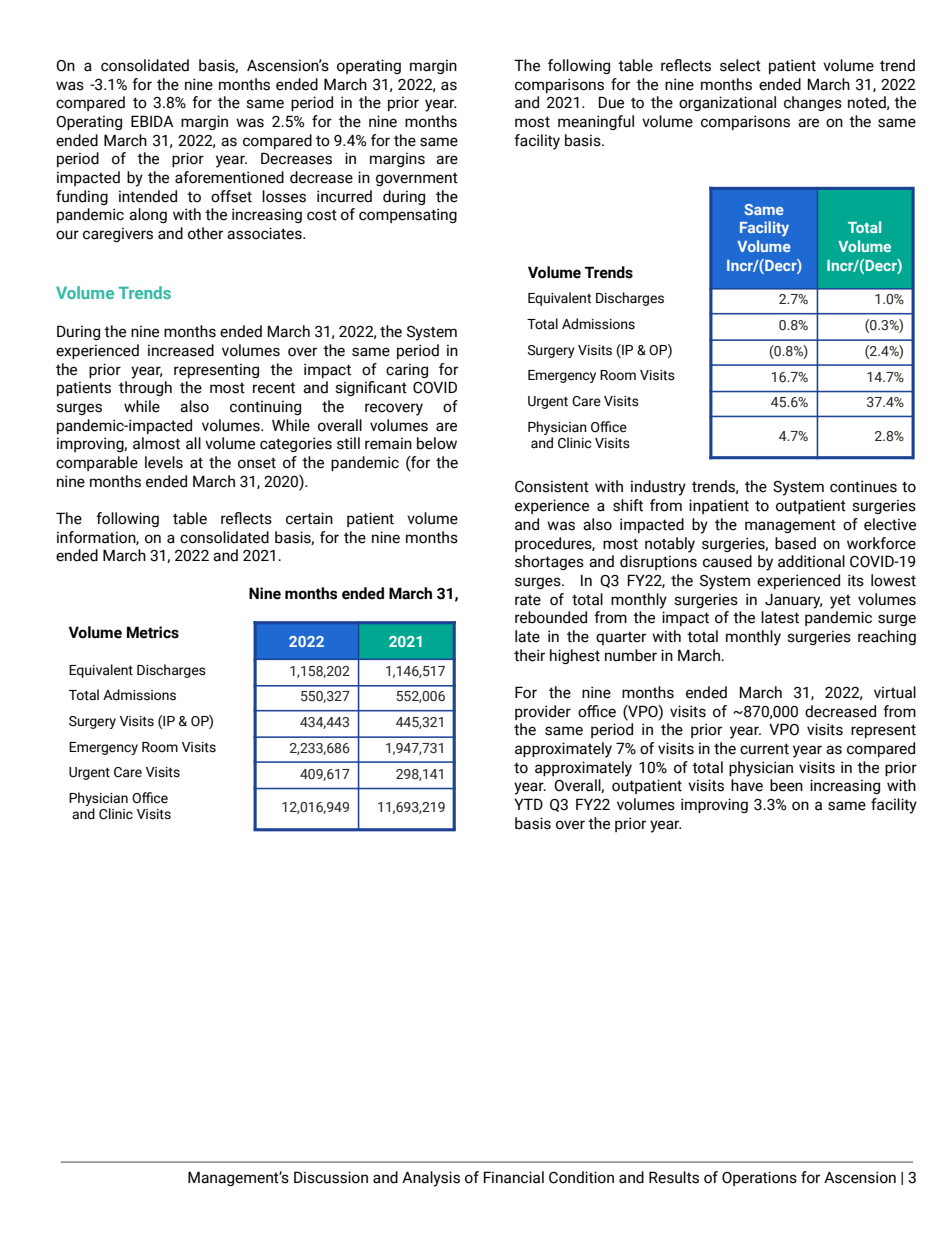 Image resolution: width=952 pixels, height=1233 pixels. I want to click on continues, so click(863, 486).
